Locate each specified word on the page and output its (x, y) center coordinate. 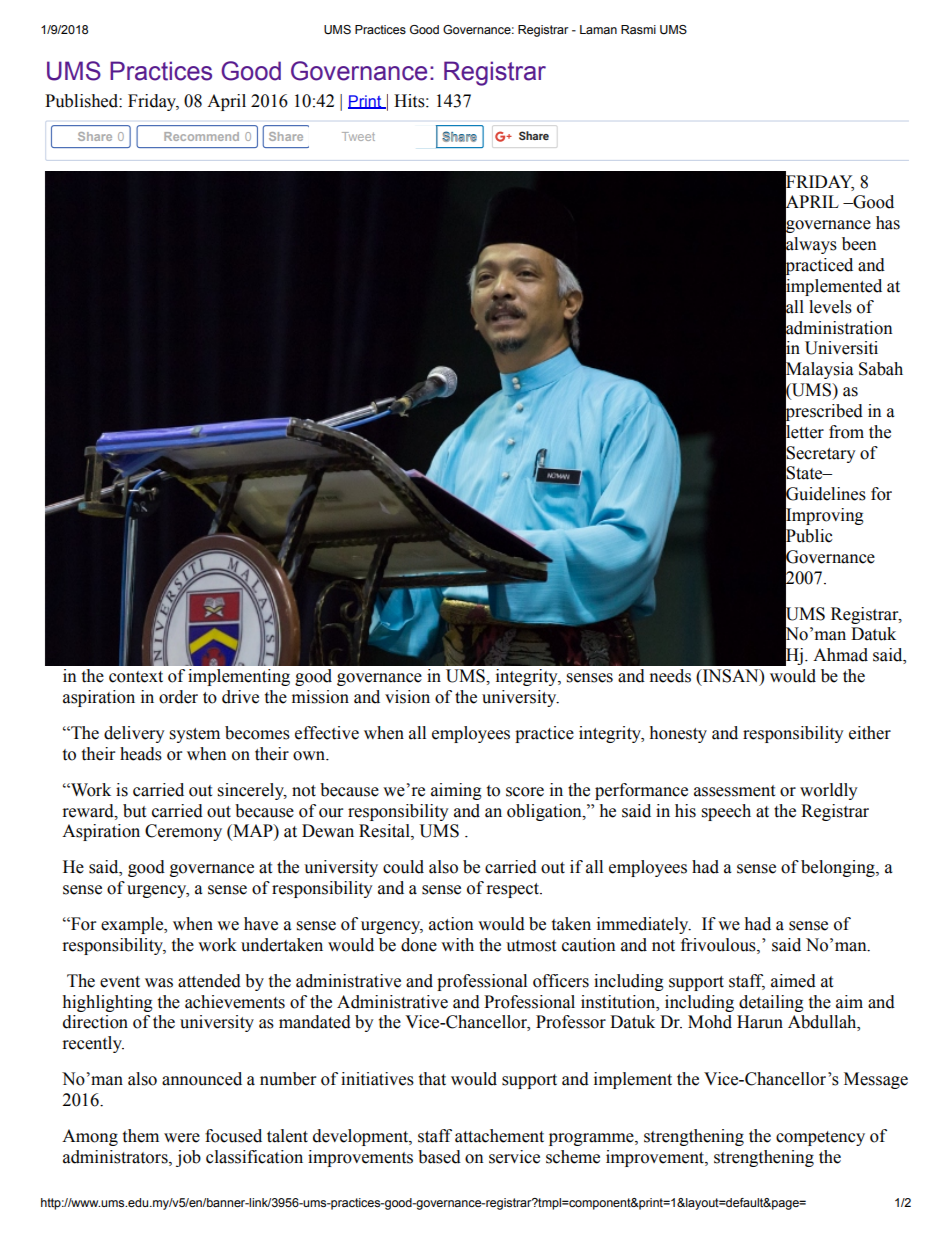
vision (407, 697)
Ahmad (840, 655)
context (136, 677)
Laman (598, 29)
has (888, 223)
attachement (499, 1136)
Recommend (201, 136)
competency (820, 1138)
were (182, 1138)
